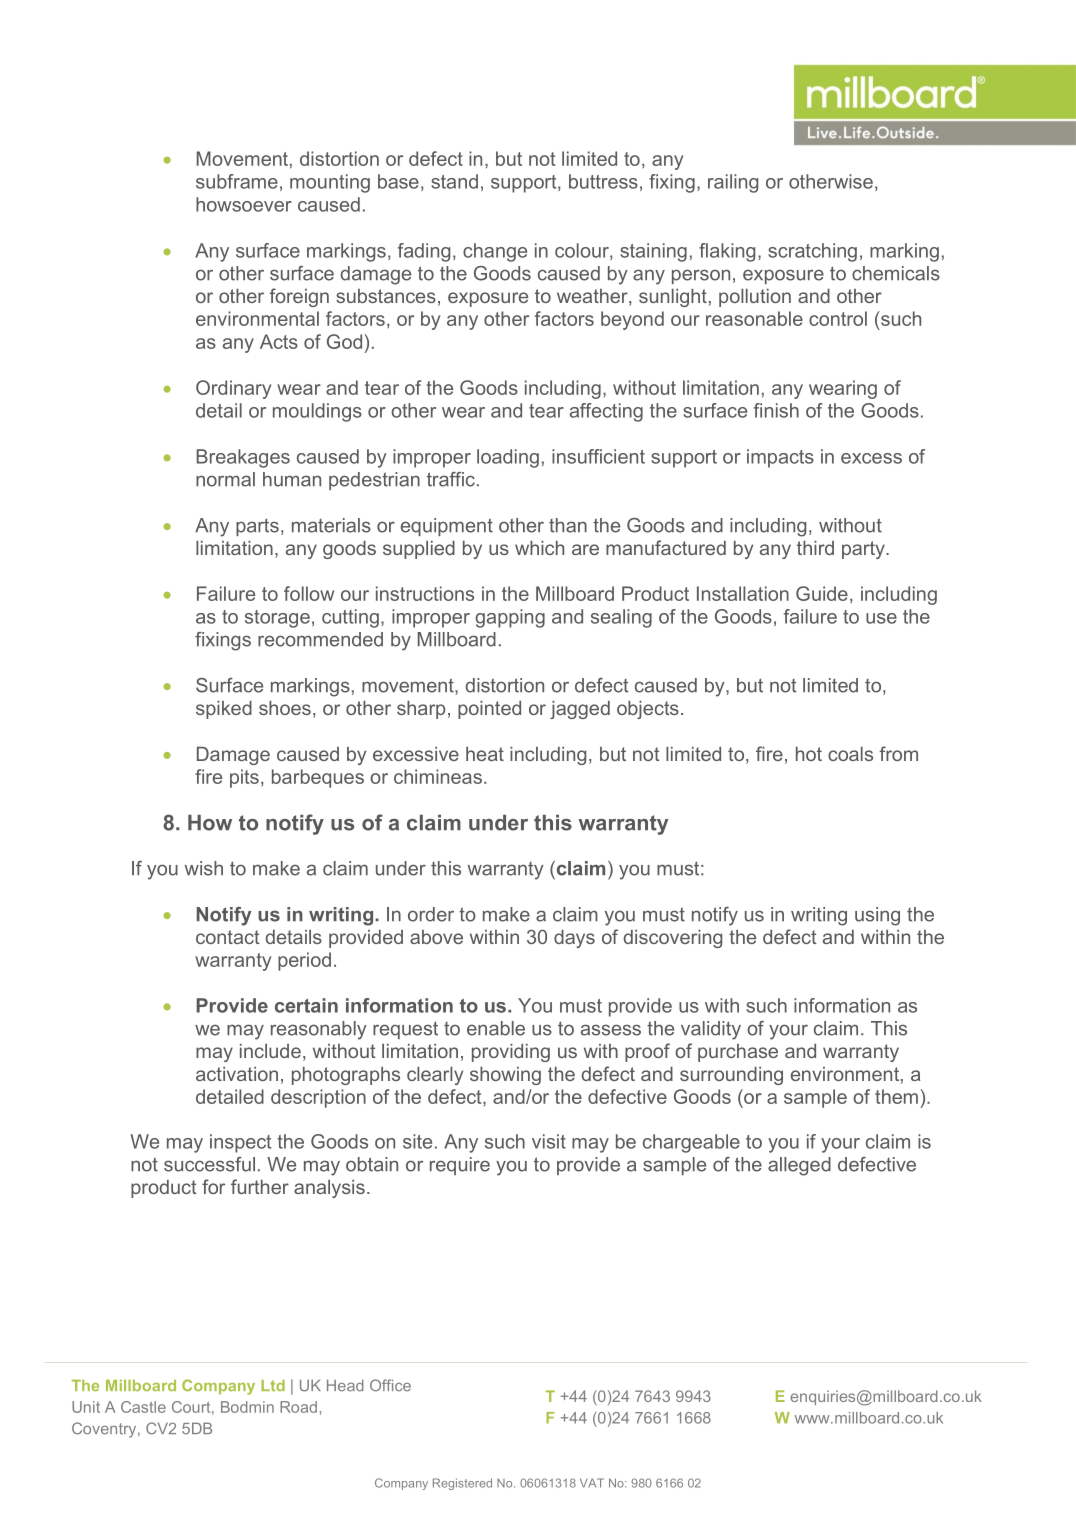 The height and width of the screenshot is (1521, 1076). I want to click on using, so click(877, 916).
